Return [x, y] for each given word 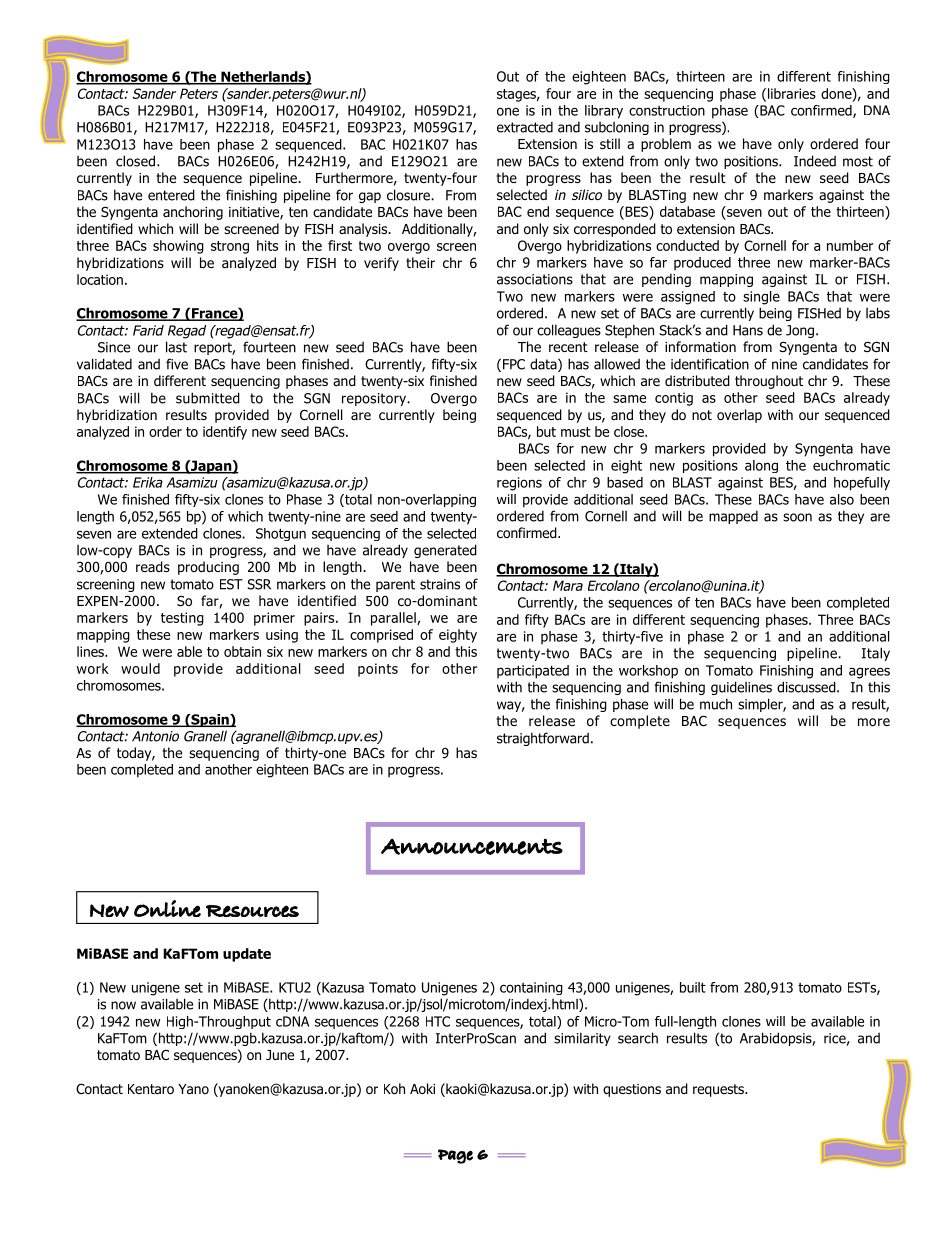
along [761, 466]
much [716, 704]
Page [455, 1156]
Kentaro [151, 1089]
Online [167, 908]
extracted [525, 127]
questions [632, 1090]
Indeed [815, 161]
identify [225, 433]
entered [171, 195]
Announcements [472, 846]
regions [519, 484]
